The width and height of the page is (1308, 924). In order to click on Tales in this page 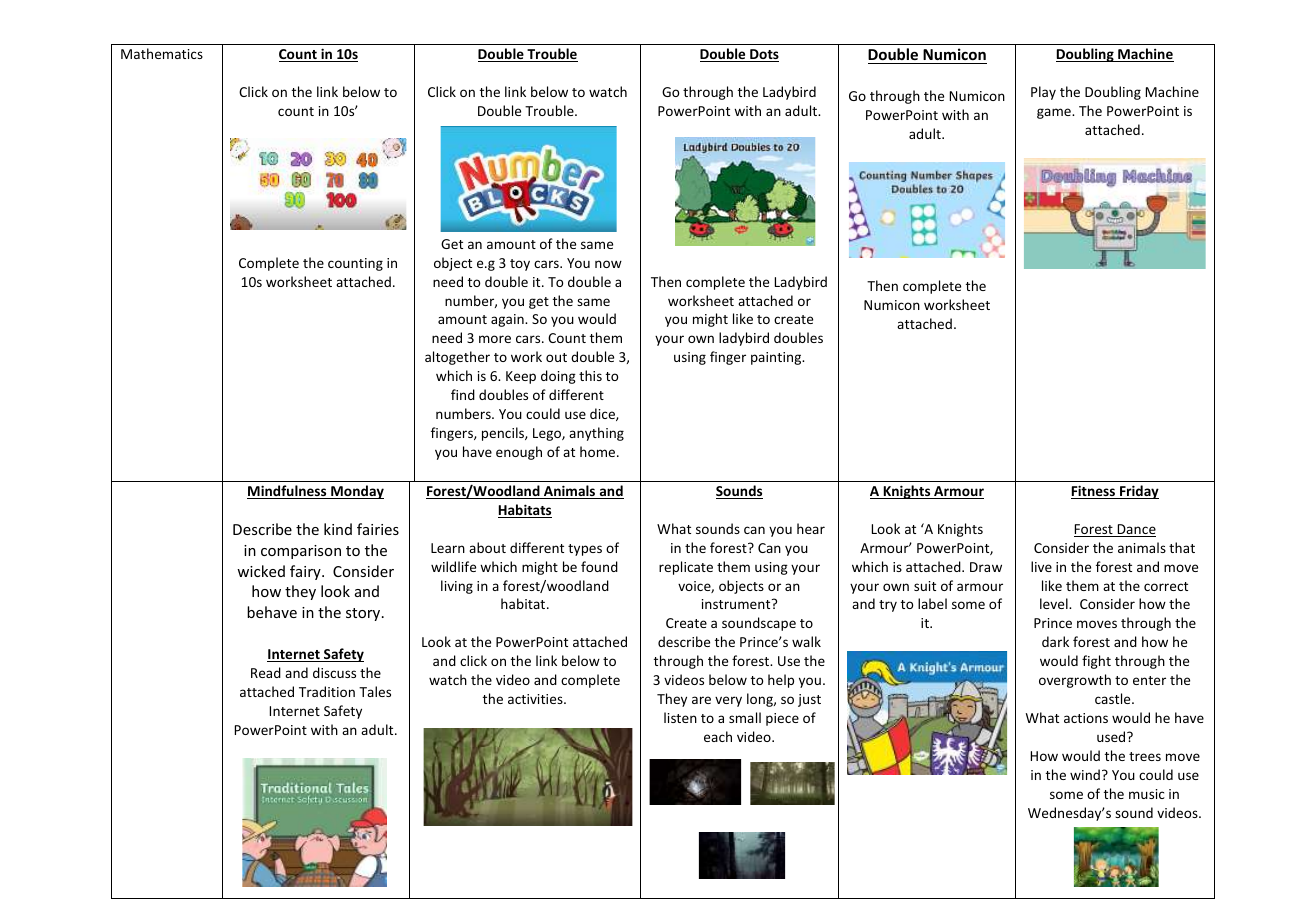, I will do `click(375, 691)`.
